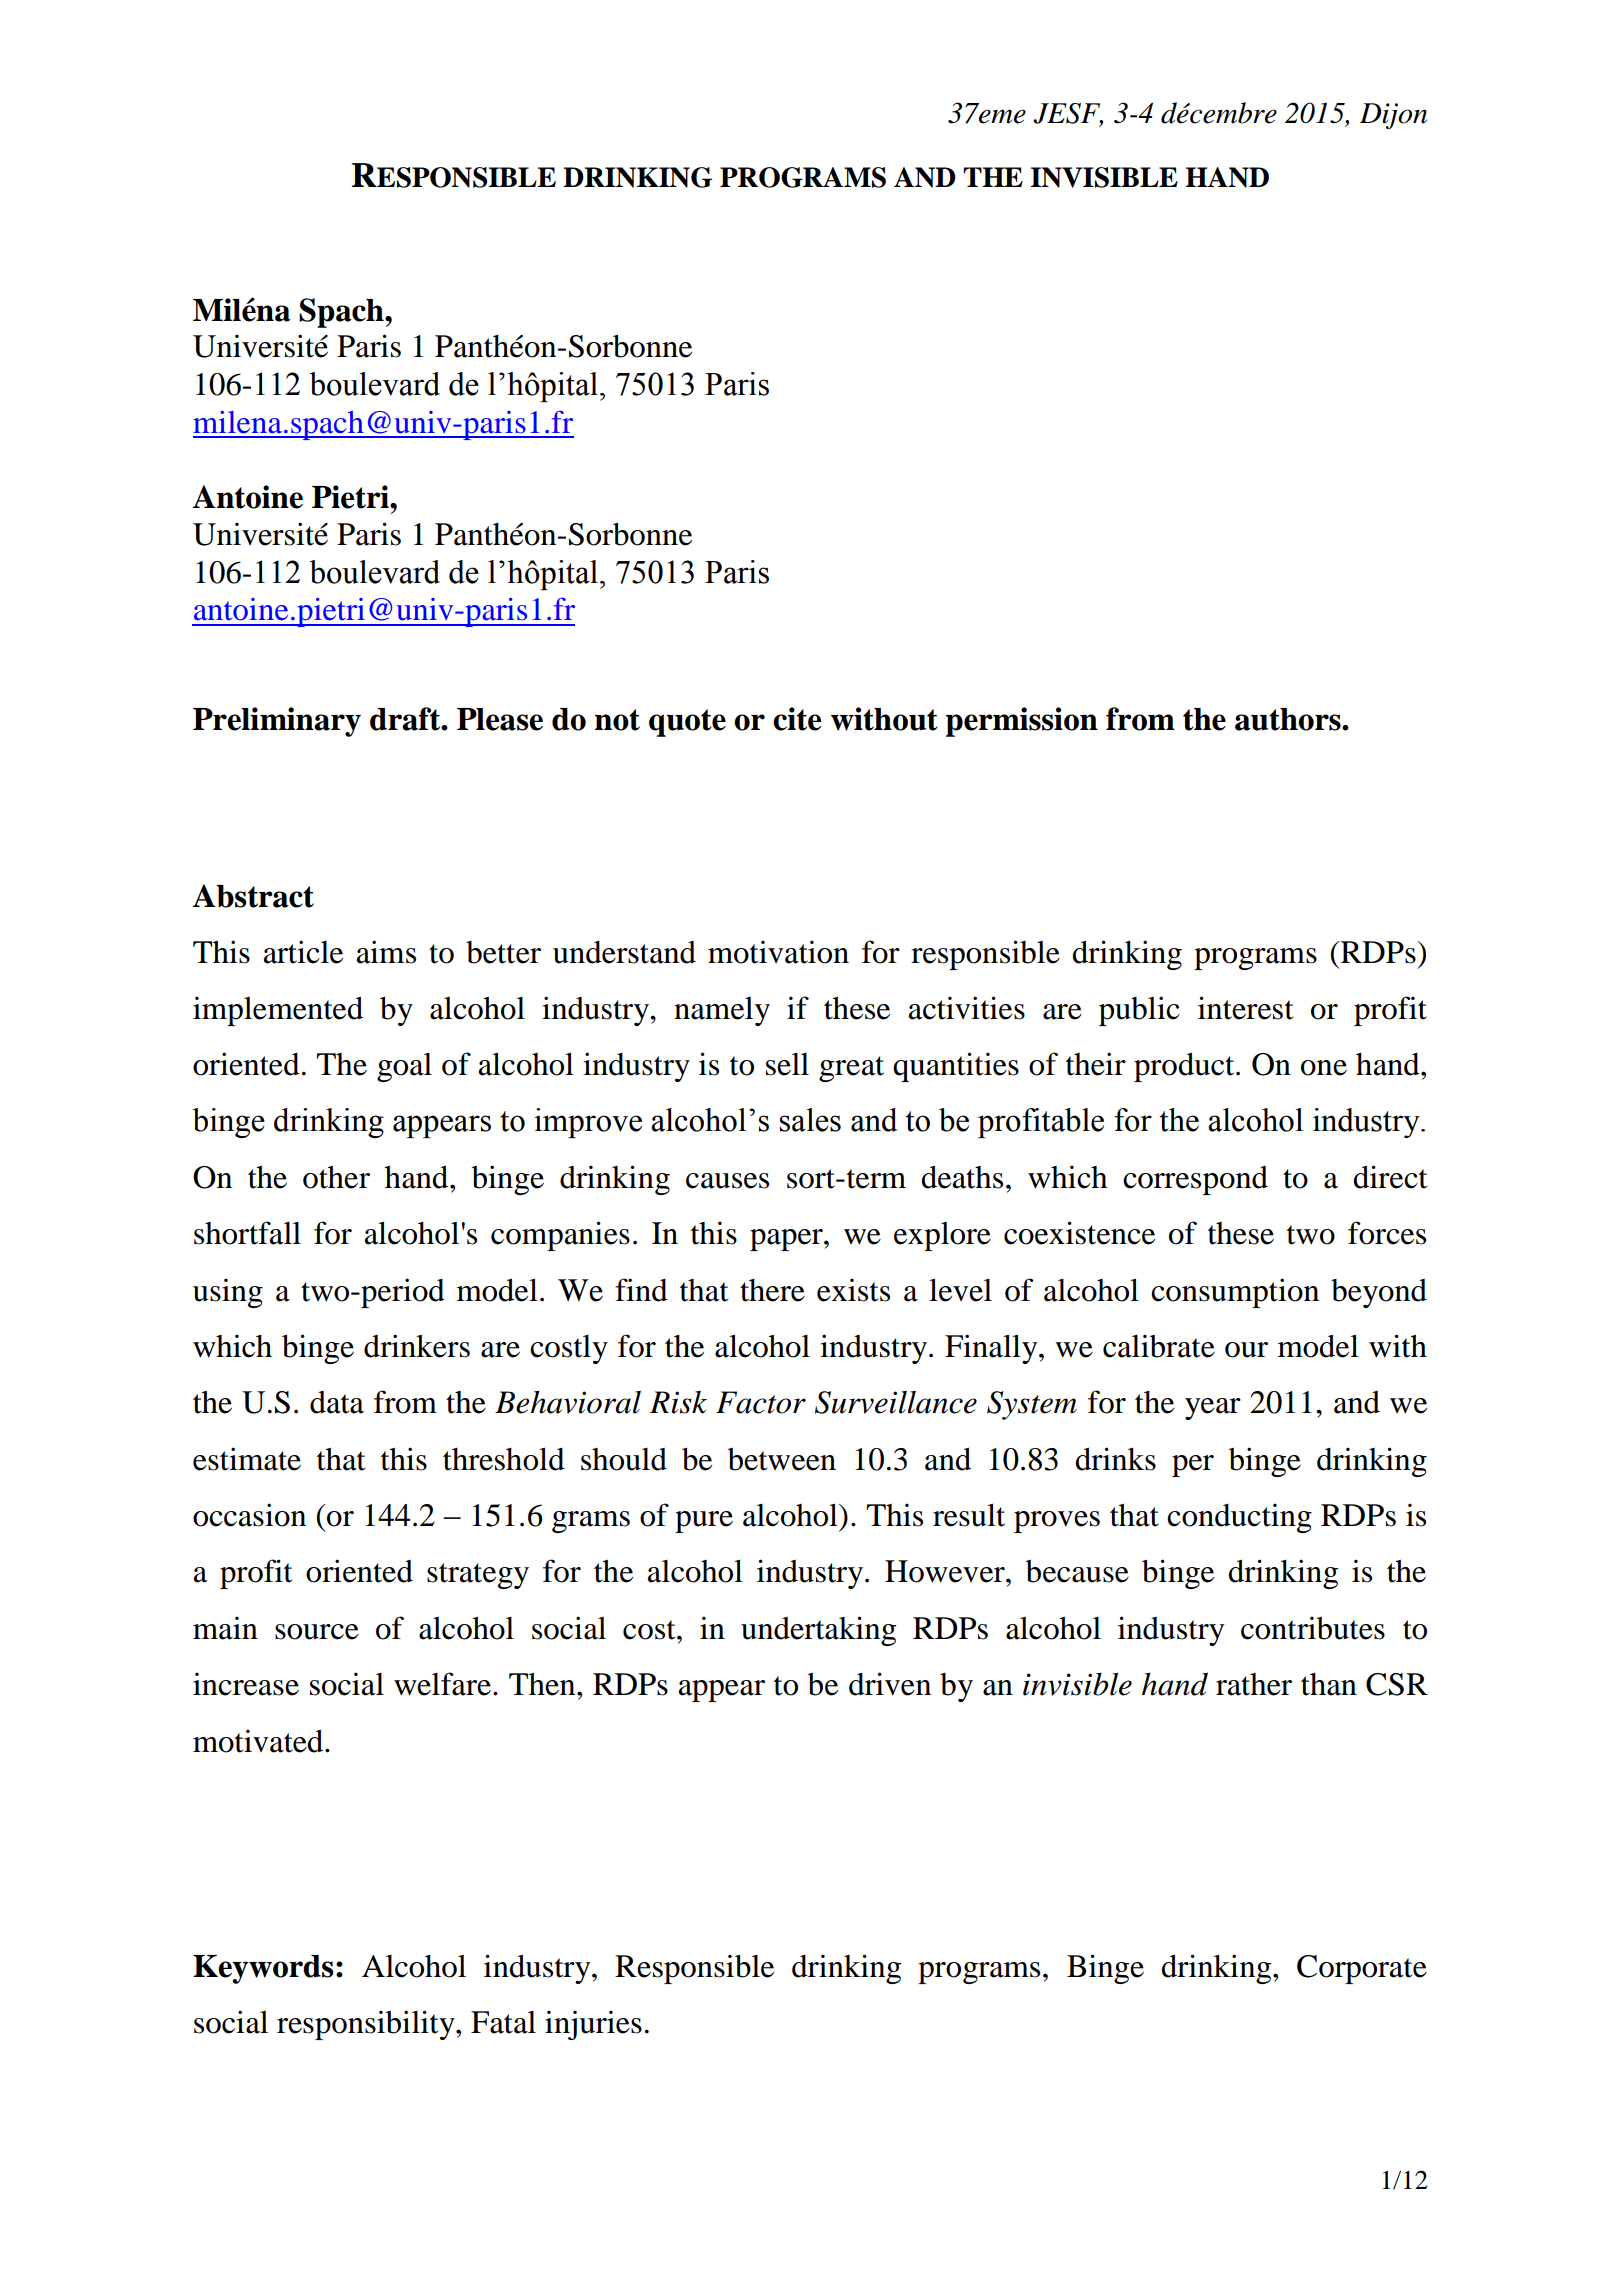 The width and height of the document is (1621, 2292). I want to click on authors, so click(1289, 719).
